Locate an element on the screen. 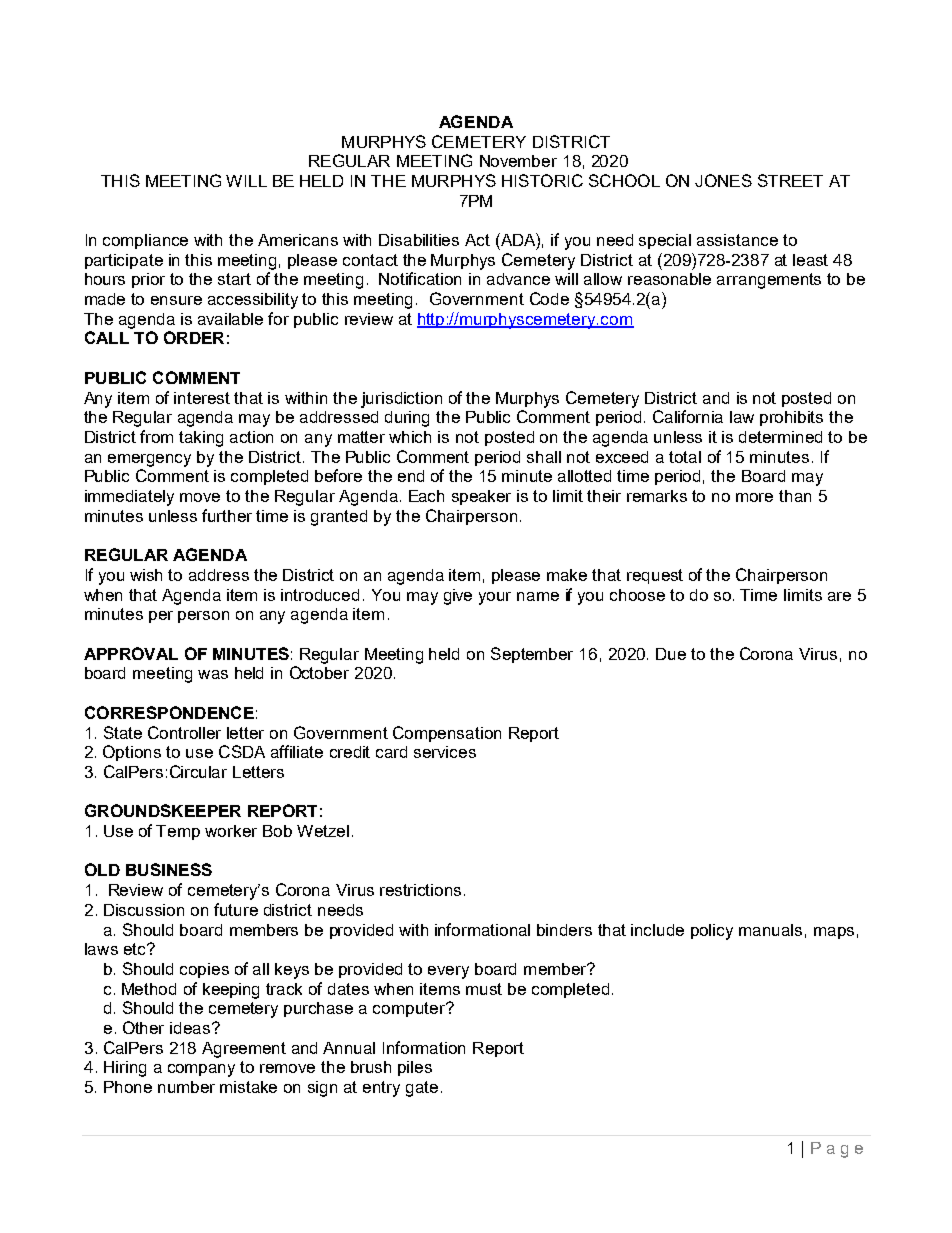 The image size is (952, 1233). company is located at coordinates (201, 1070).
